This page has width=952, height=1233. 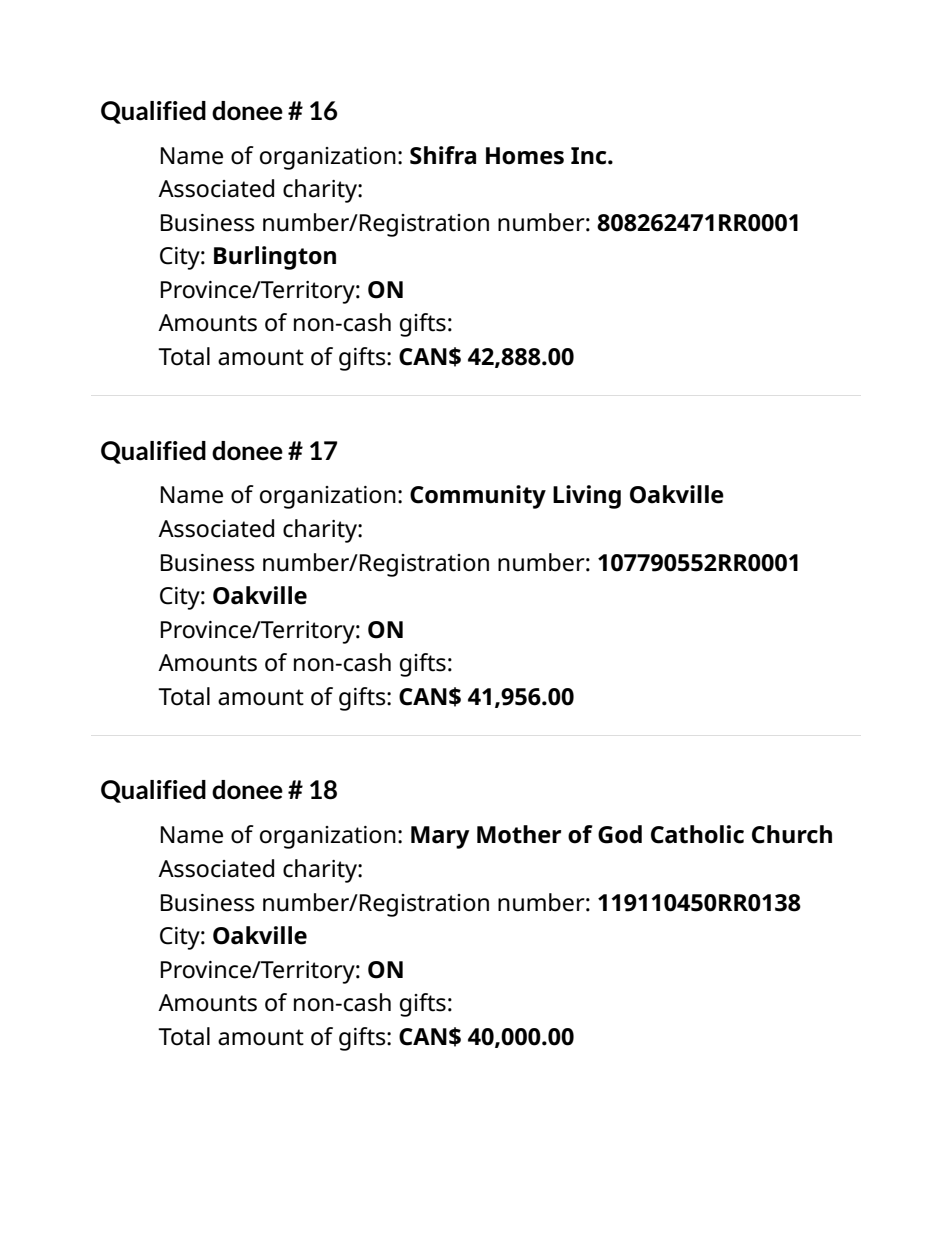 What do you see at coordinates (525, 156) in the page?
I see `Homes` at bounding box center [525, 156].
